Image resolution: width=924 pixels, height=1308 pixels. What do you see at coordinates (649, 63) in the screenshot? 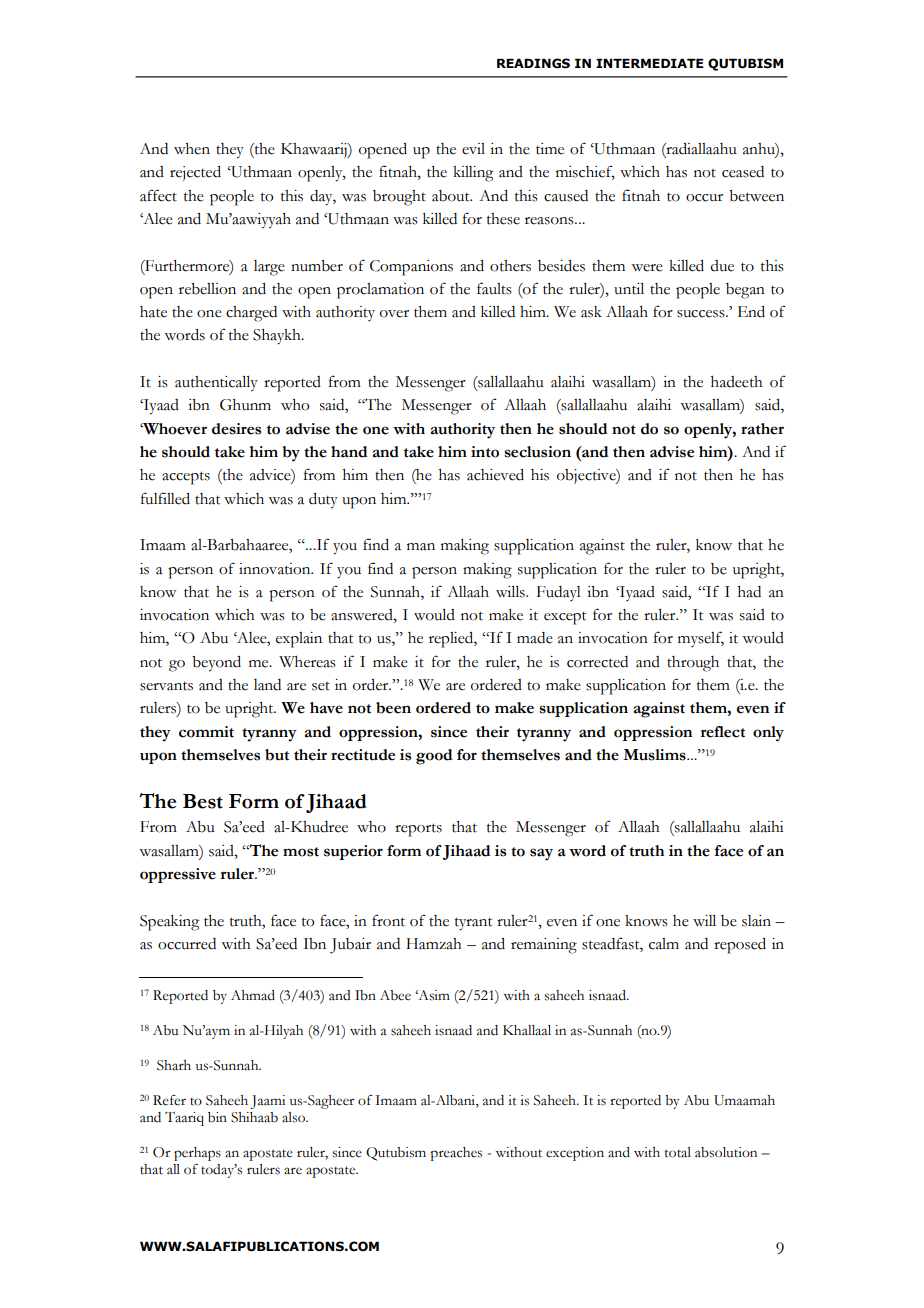
I see `INTERMEDIATE` at bounding box center [649, 63].
